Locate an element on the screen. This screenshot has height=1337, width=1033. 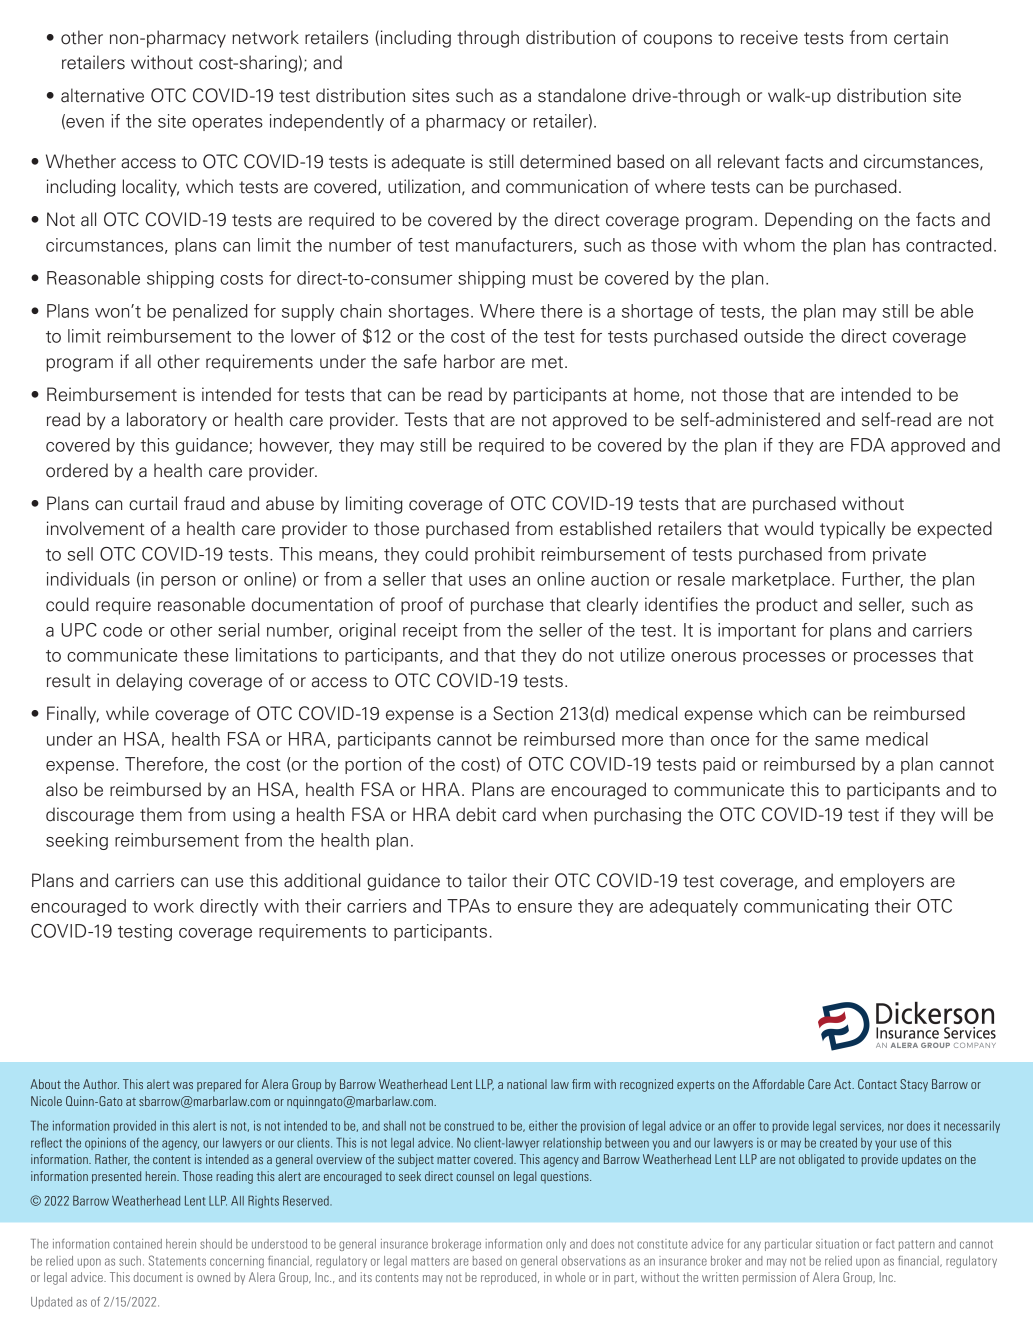
curtail is located at coordinates (153, 503).
